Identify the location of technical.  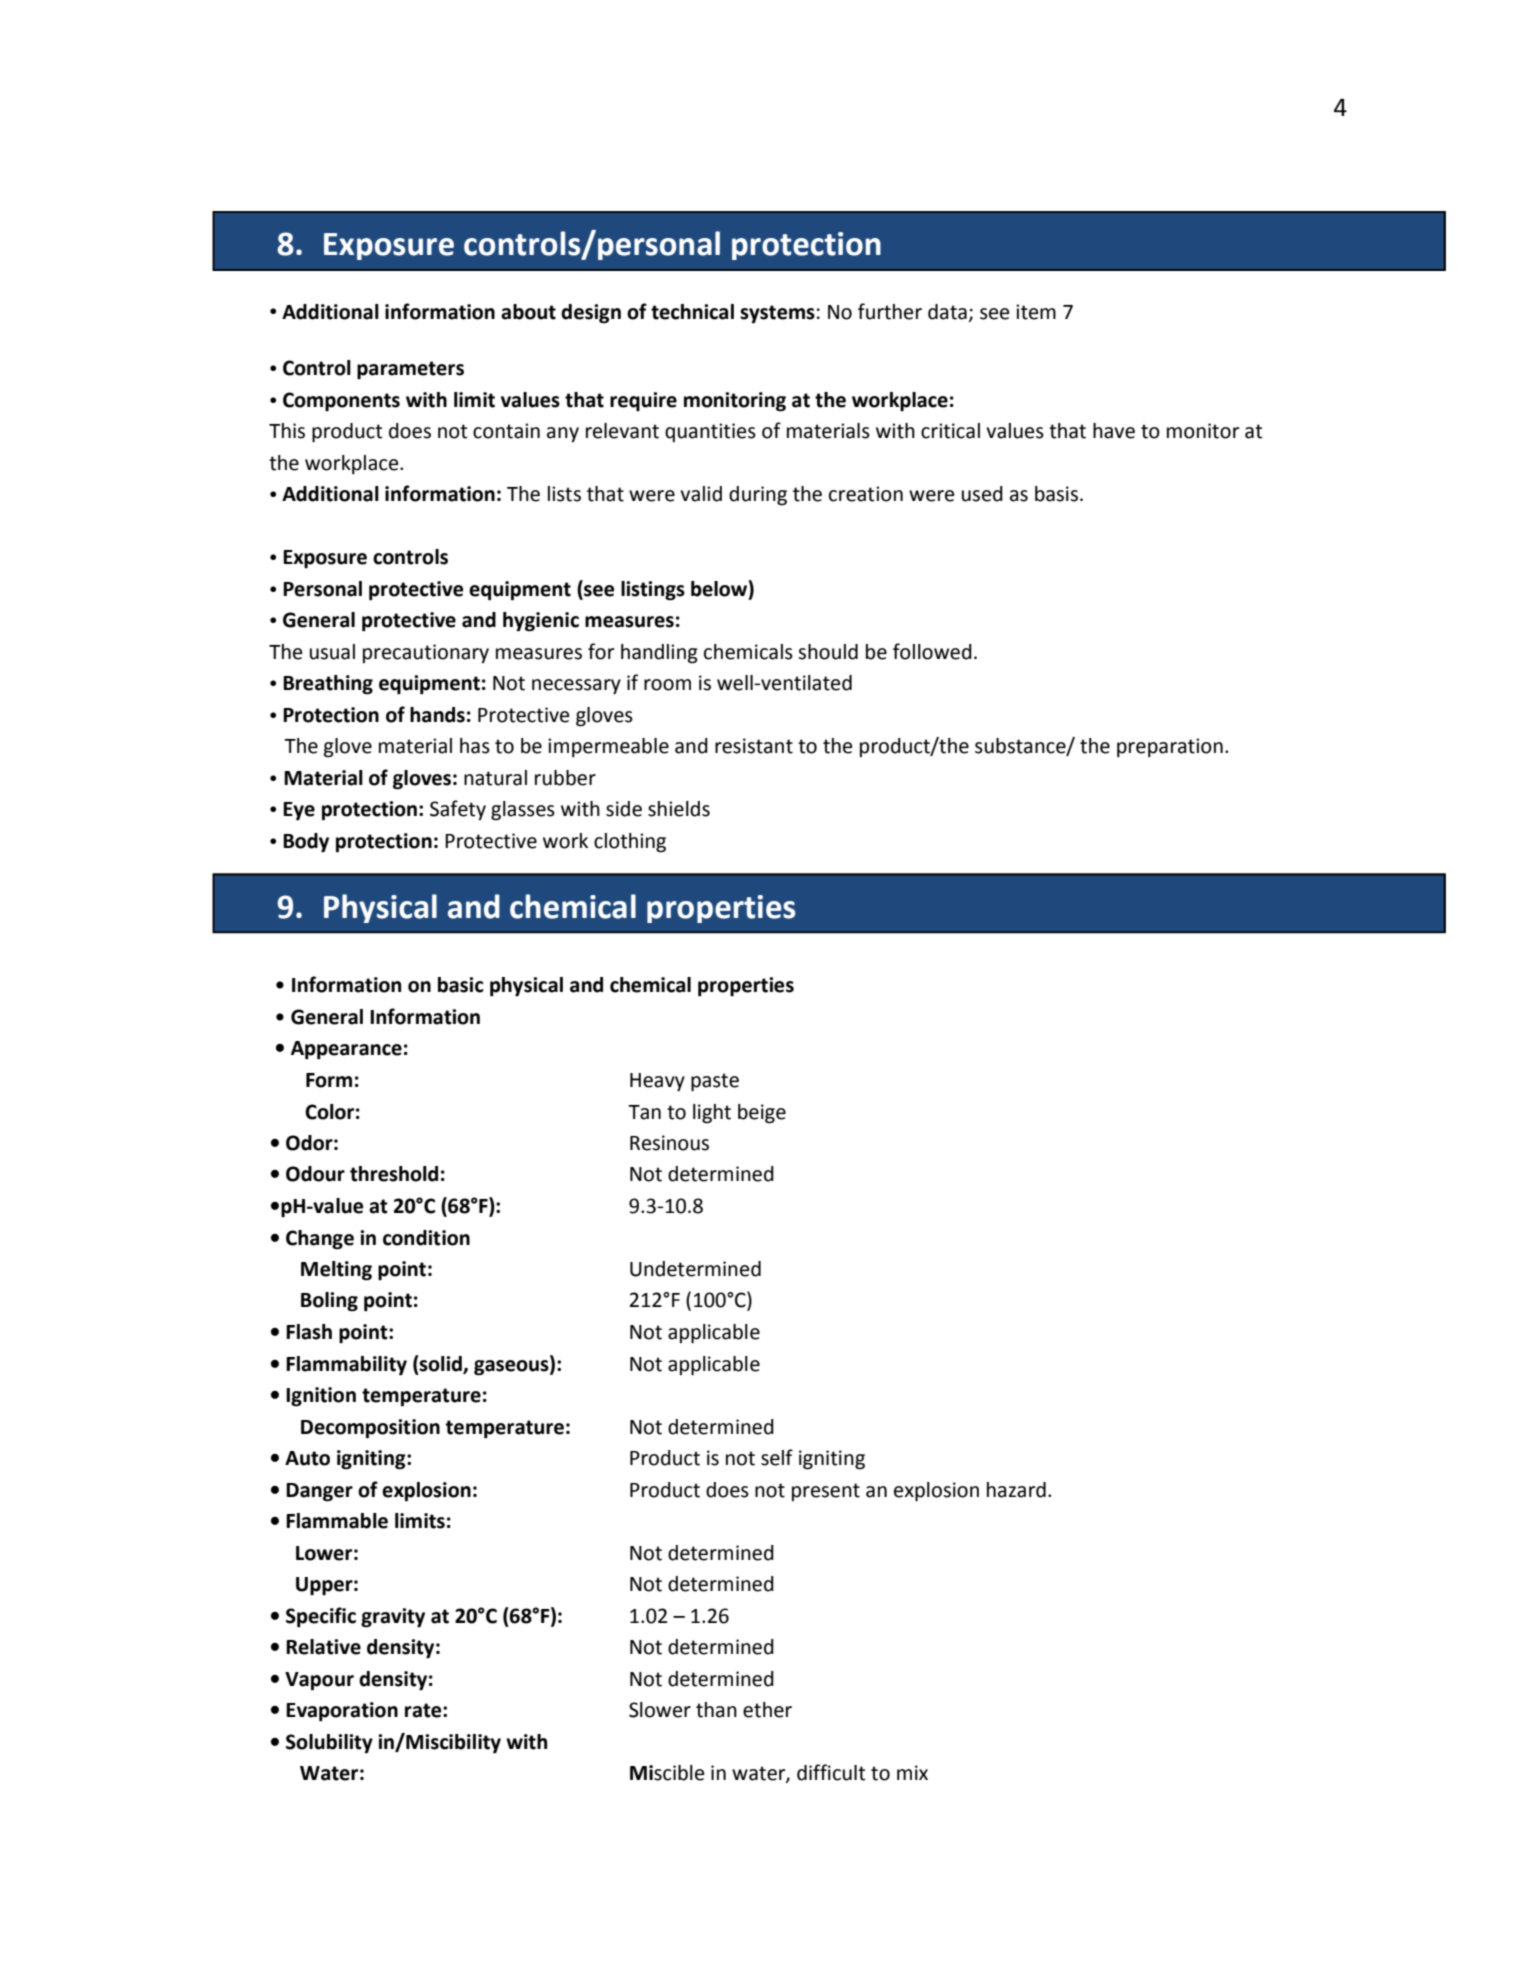
(692, 312).
